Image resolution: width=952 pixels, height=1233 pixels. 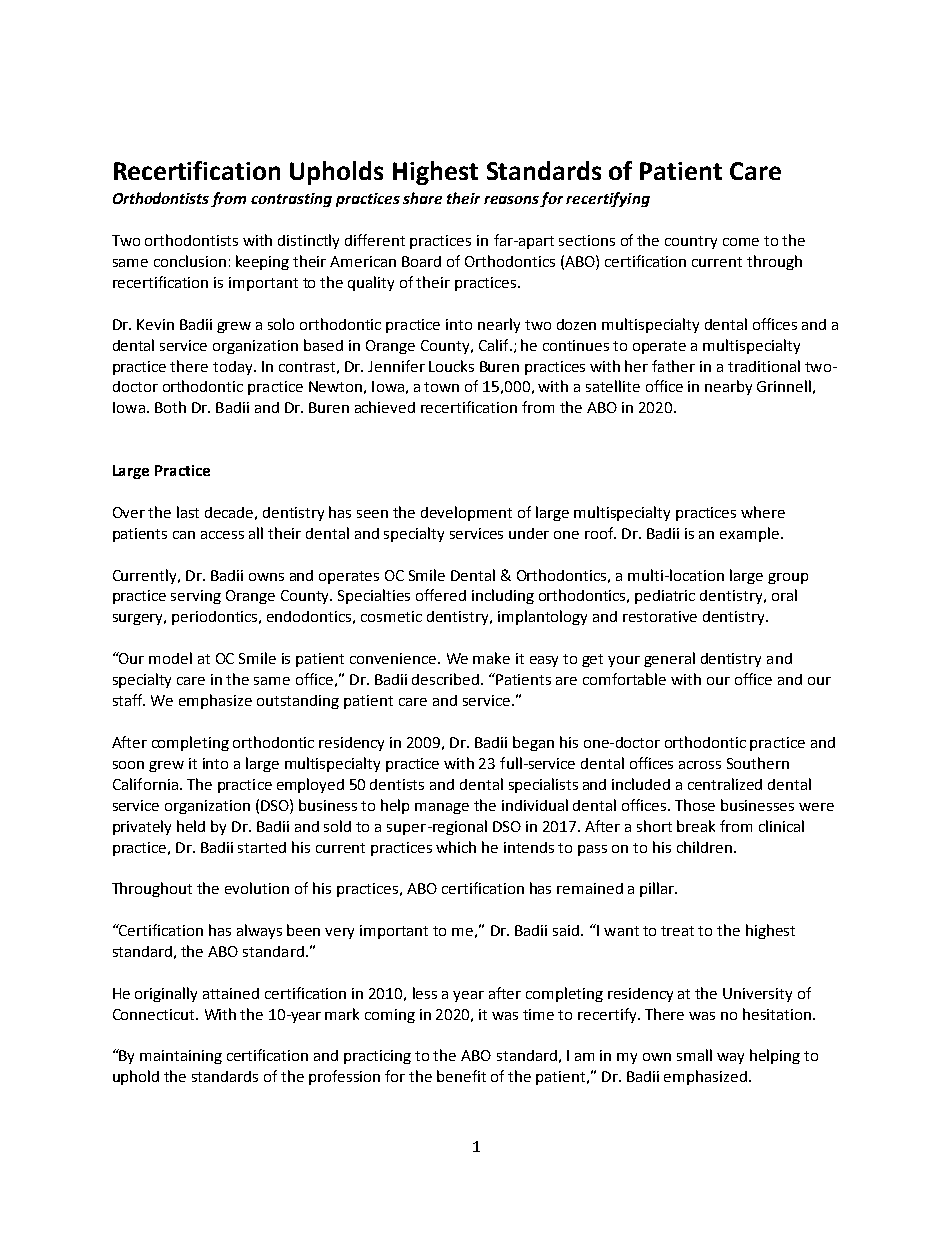 I want to click on make, so click(x=491, y=658).
